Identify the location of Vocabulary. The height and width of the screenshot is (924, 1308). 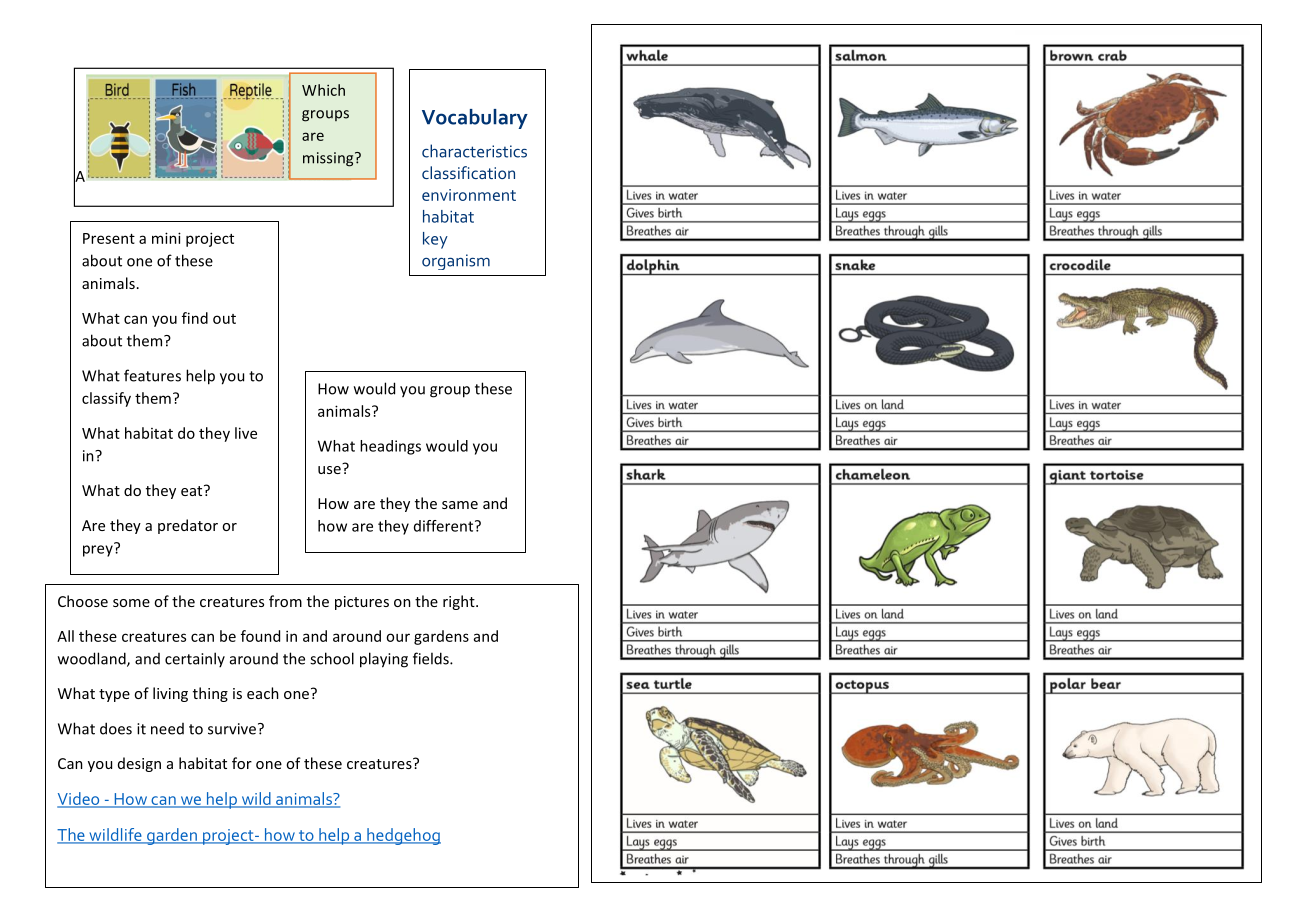
(475, 119).
